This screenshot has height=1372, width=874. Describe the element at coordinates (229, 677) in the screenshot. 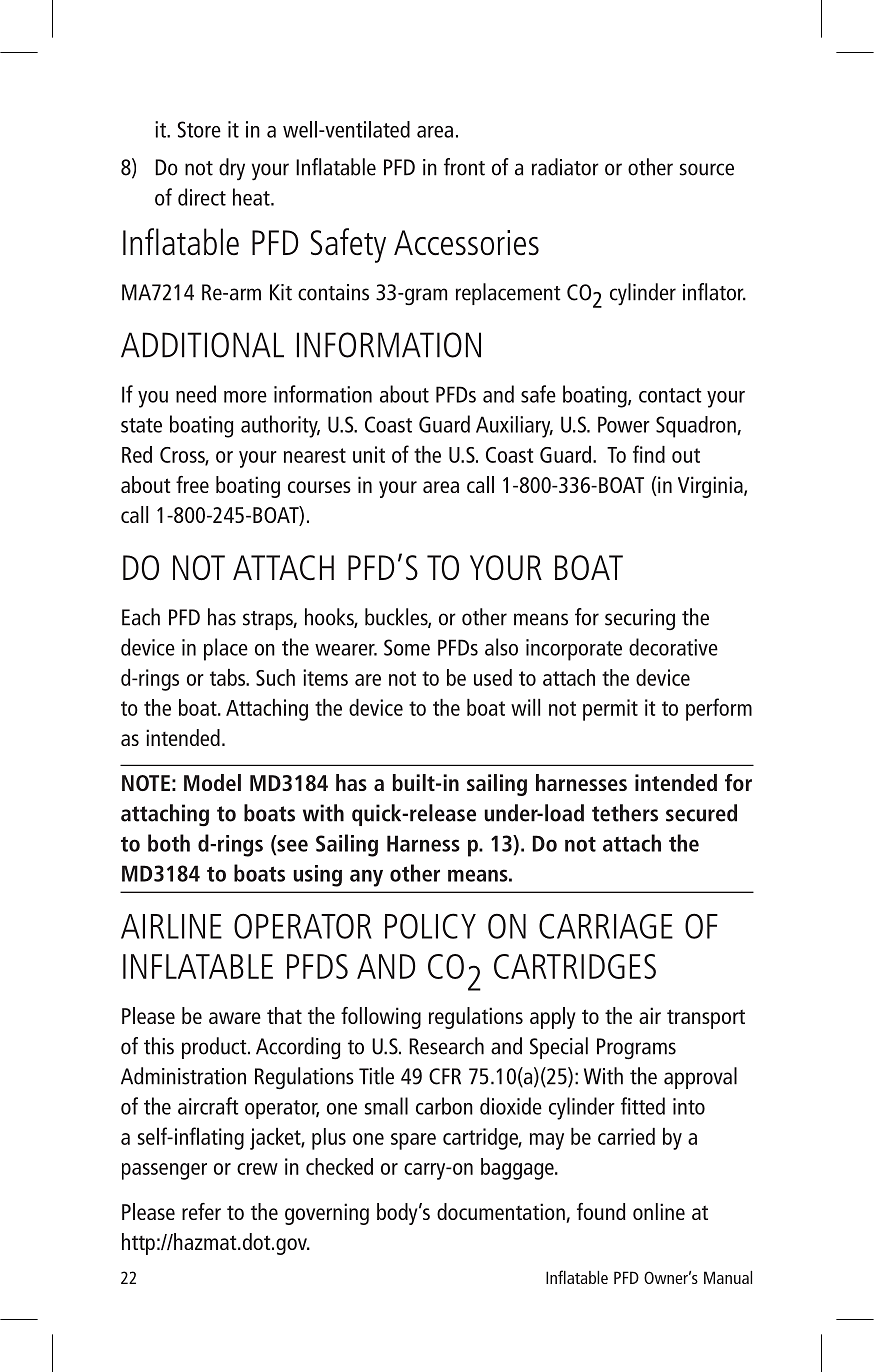

I see `tabs` at that location.
